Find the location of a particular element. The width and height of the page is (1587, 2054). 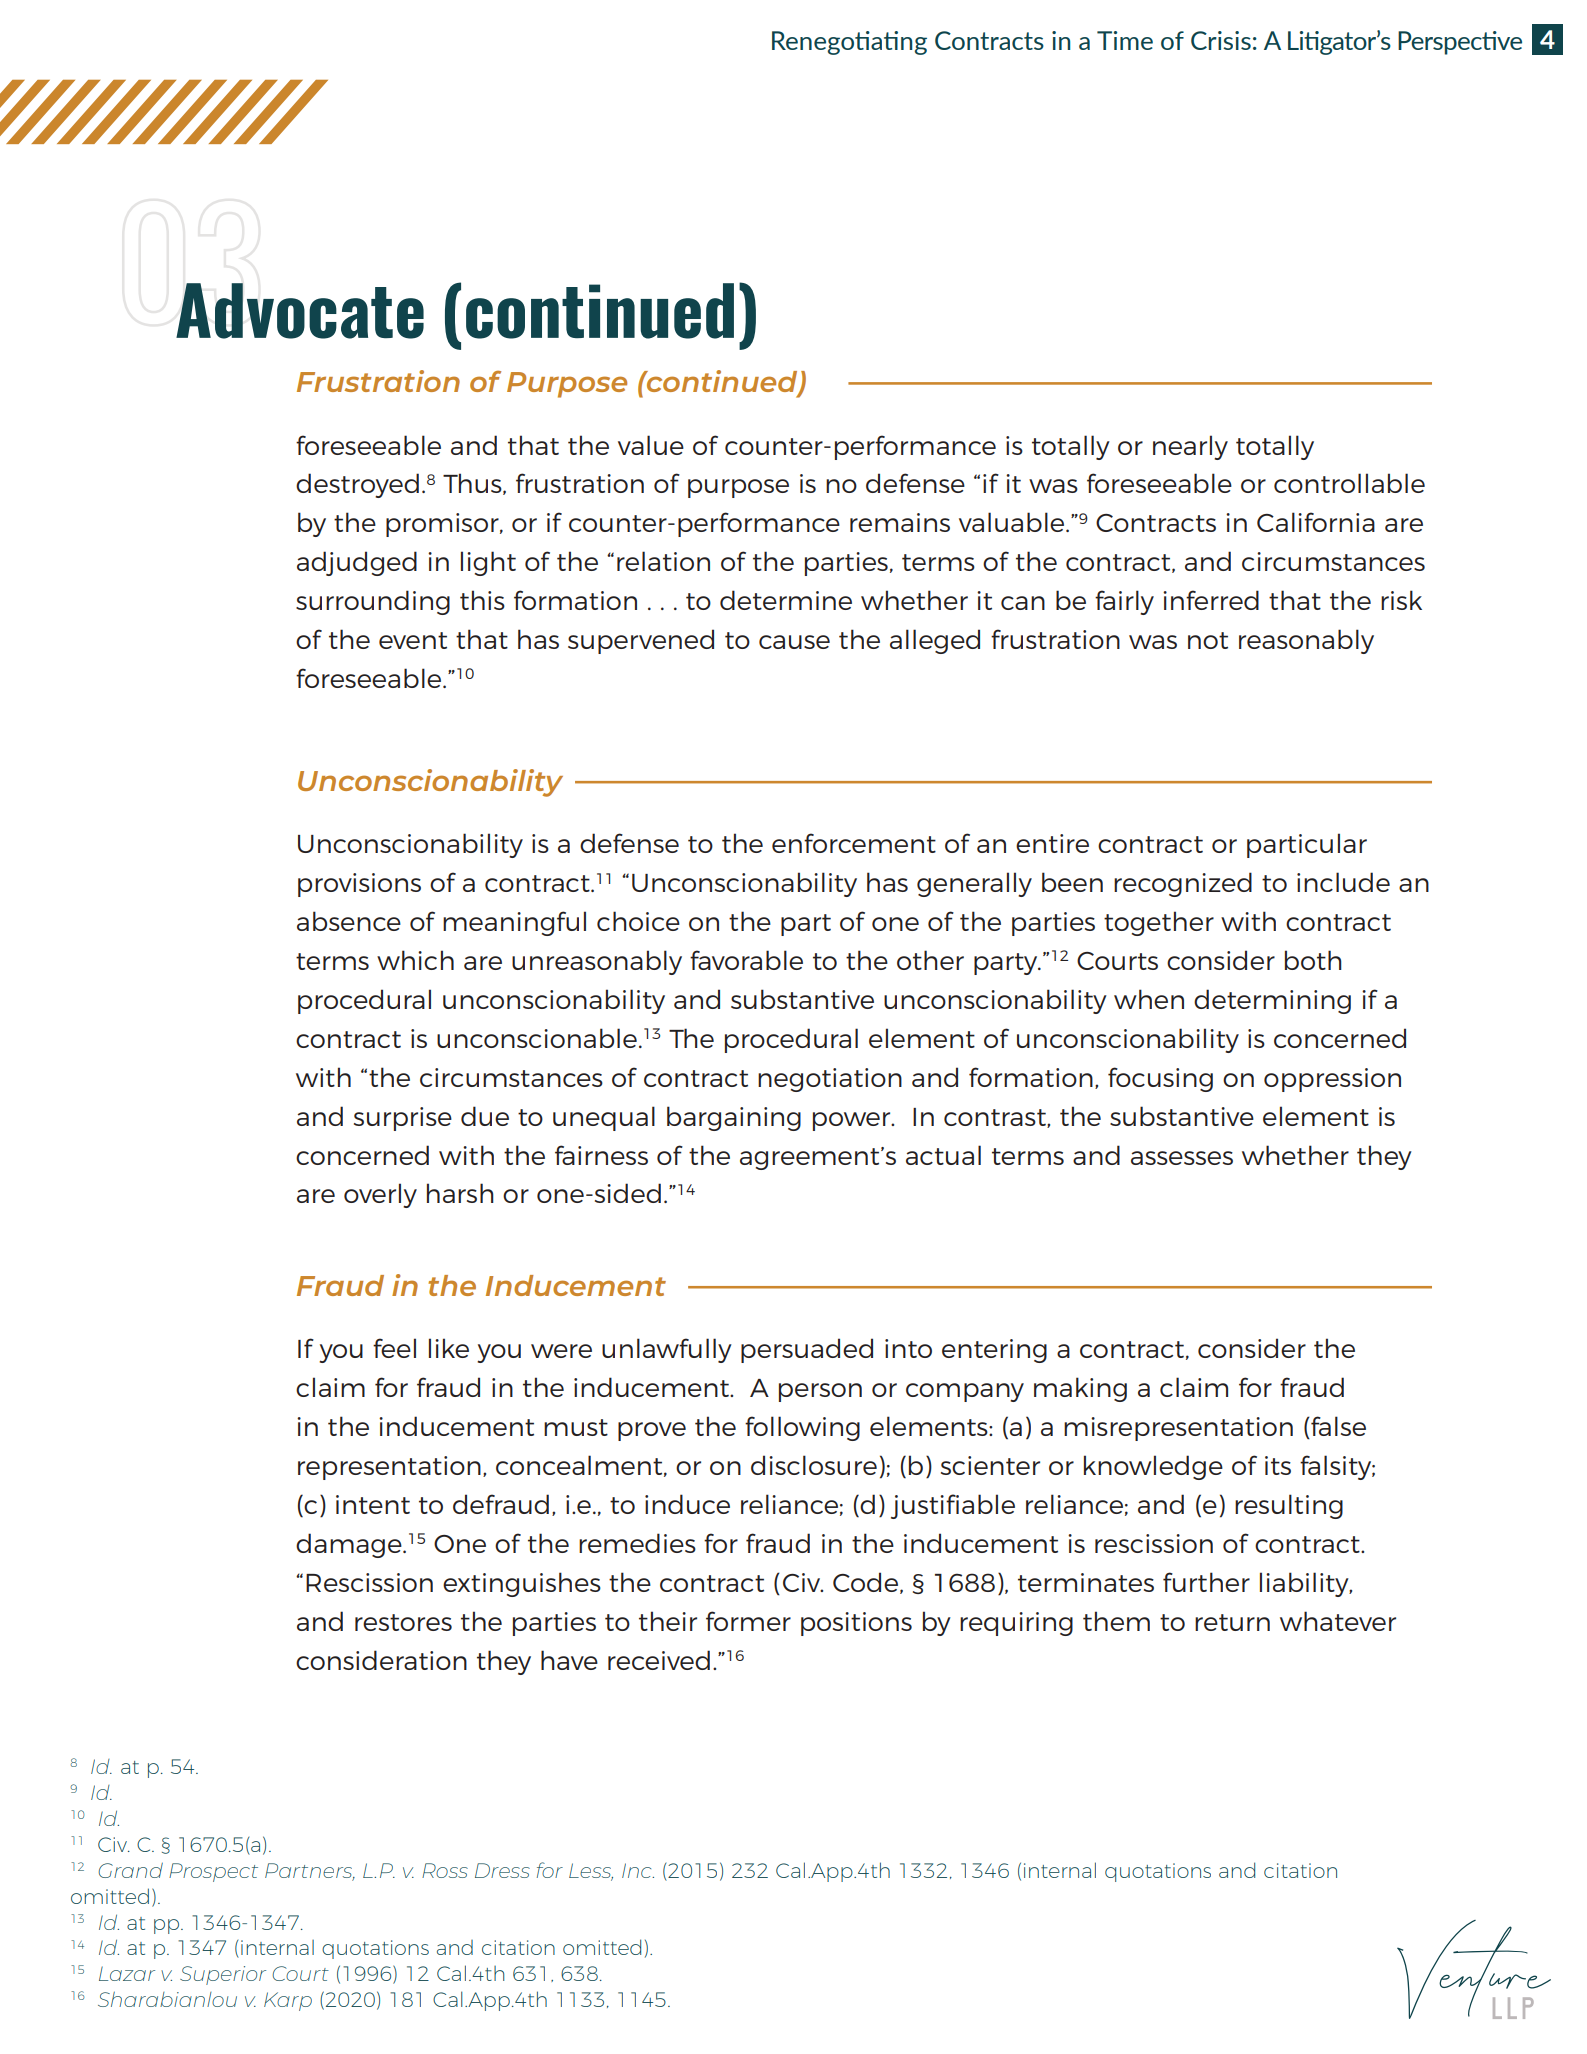

negotiation is located at coordinates (830, 1080).
